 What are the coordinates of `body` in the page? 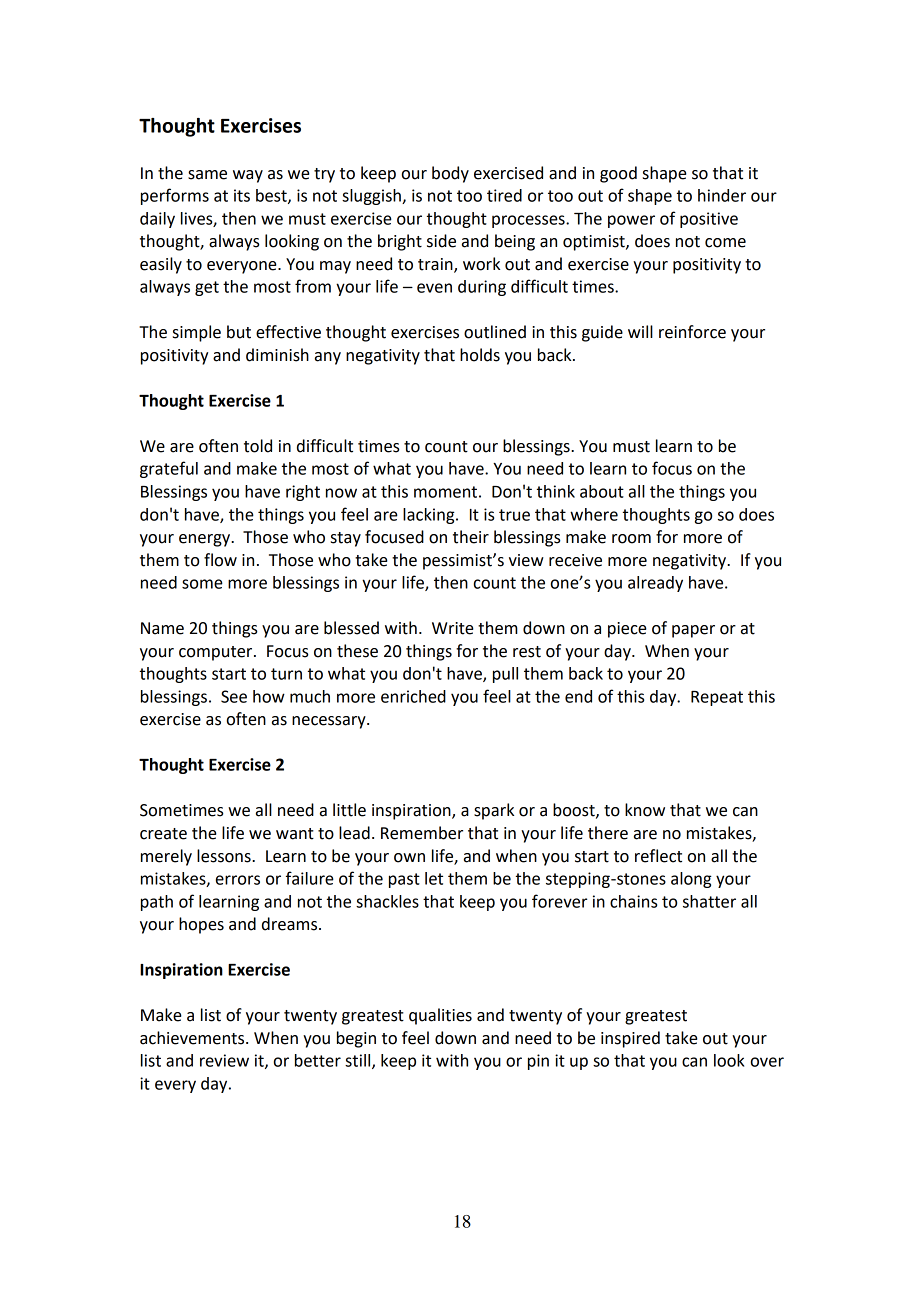 It's located at (450, 174).
